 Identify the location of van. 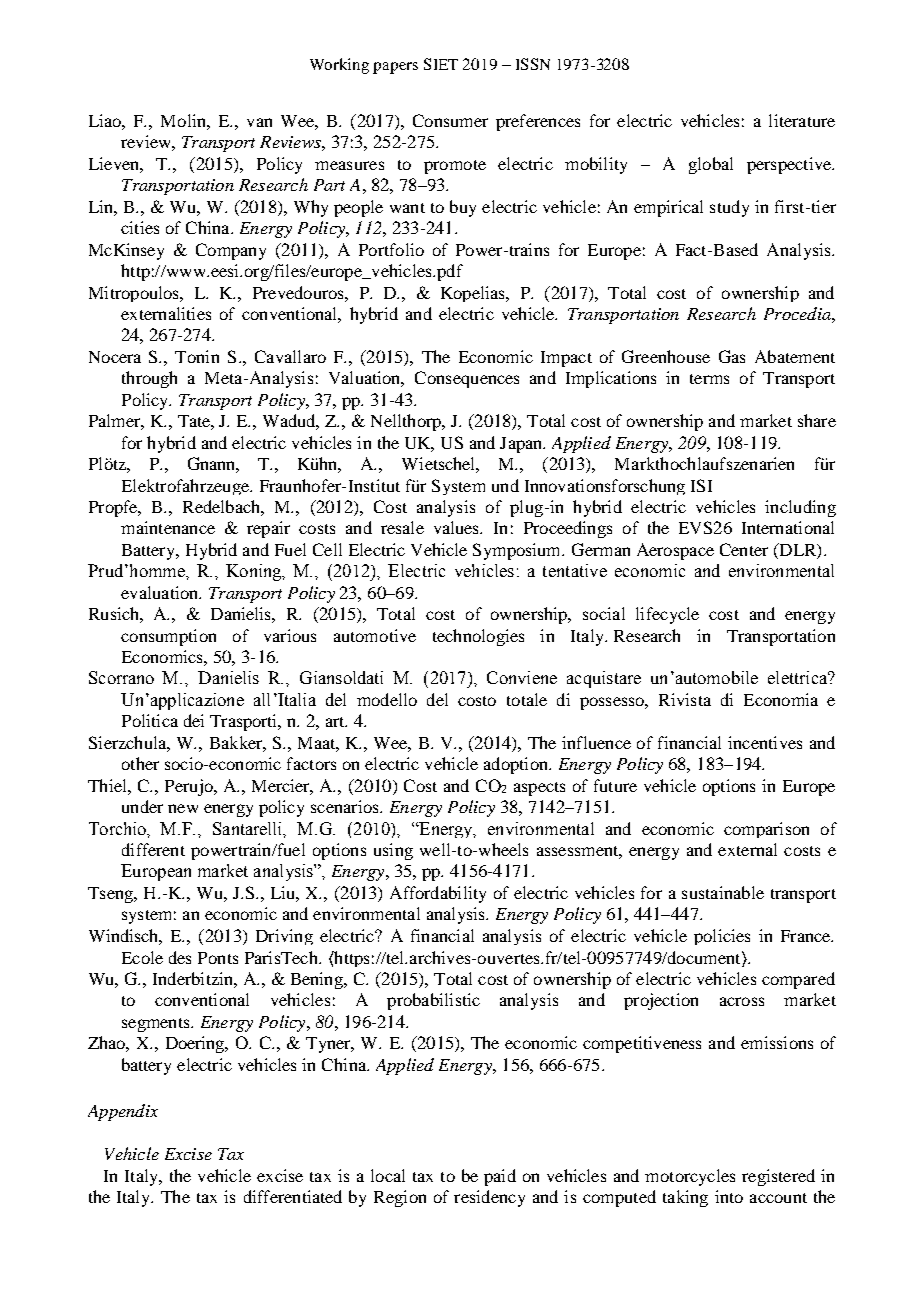
(259, 122).
